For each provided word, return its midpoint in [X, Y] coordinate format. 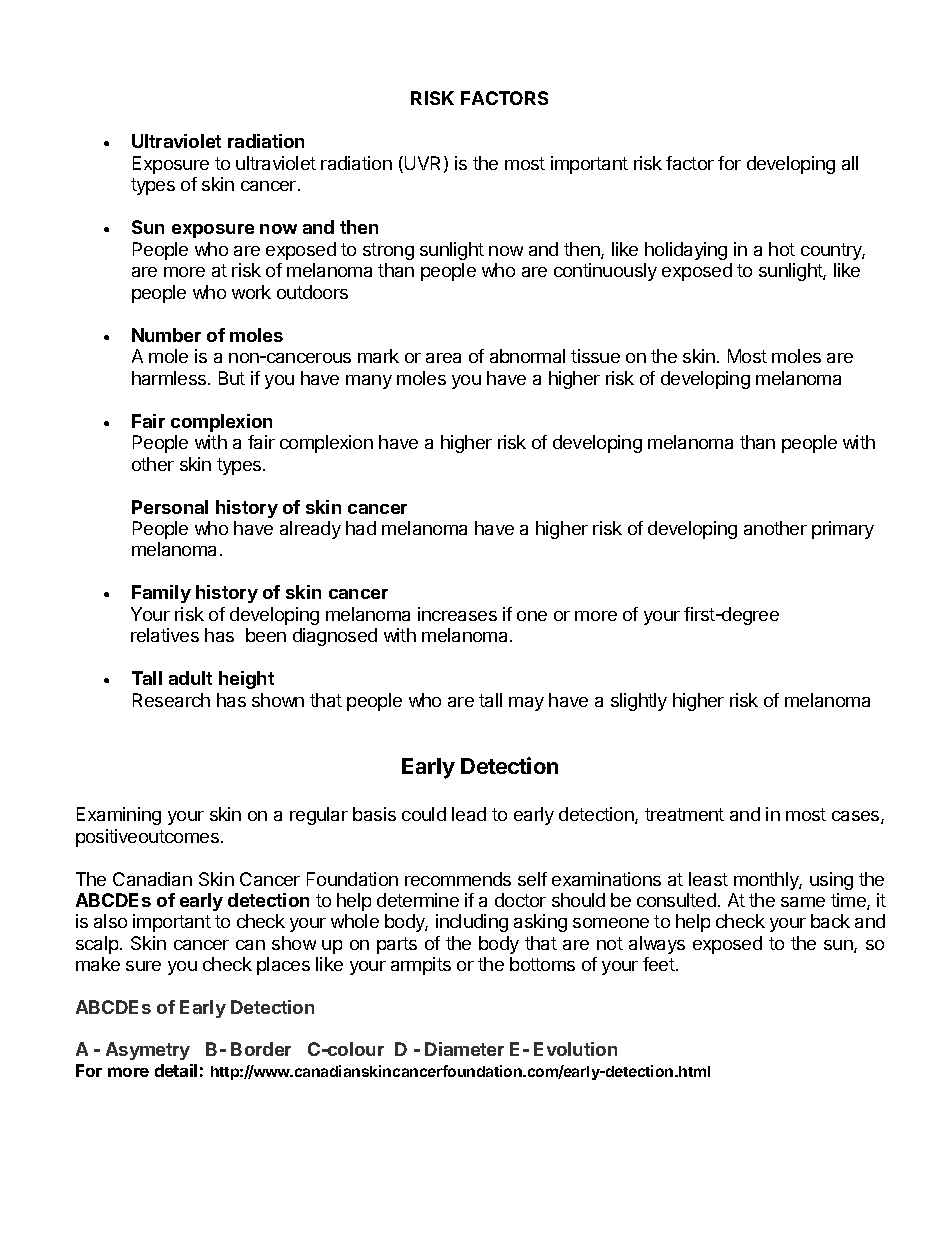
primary [843, 530]
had [361, 528]
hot [782, 249]
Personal [170, 507]
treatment [684, 814]
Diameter [464, 1049]
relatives [165, 635]
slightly [639, 702]
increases [457, 614]
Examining [119, 816]
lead [469, 814]
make [98, 964]
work [251, 292]
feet [660, 964]
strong [388, 251]
